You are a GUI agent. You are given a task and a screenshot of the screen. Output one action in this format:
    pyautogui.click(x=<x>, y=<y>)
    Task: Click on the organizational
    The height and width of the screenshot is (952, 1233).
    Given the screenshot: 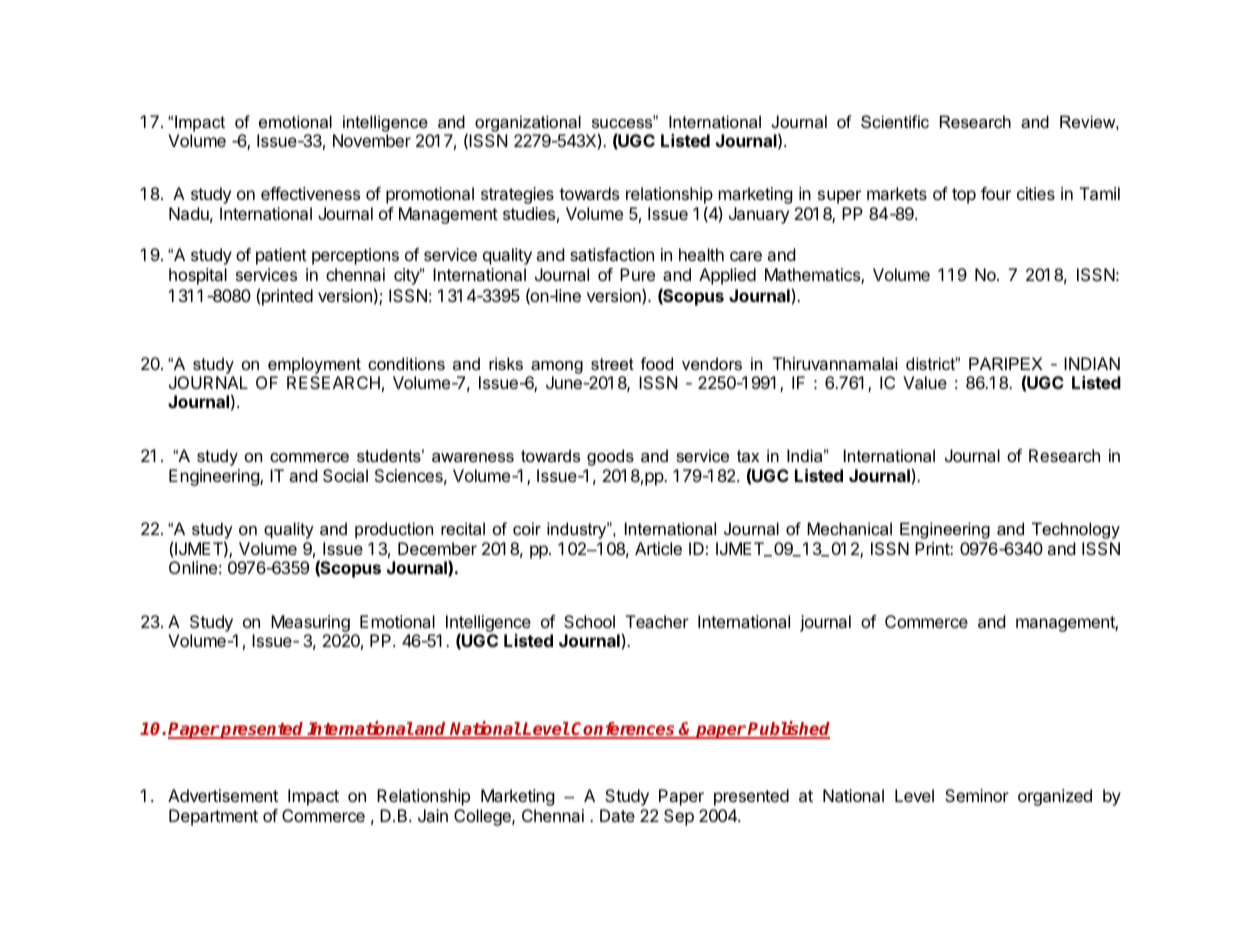 What is the action you would take?
    pyautogui.click(x=528, y=123)
